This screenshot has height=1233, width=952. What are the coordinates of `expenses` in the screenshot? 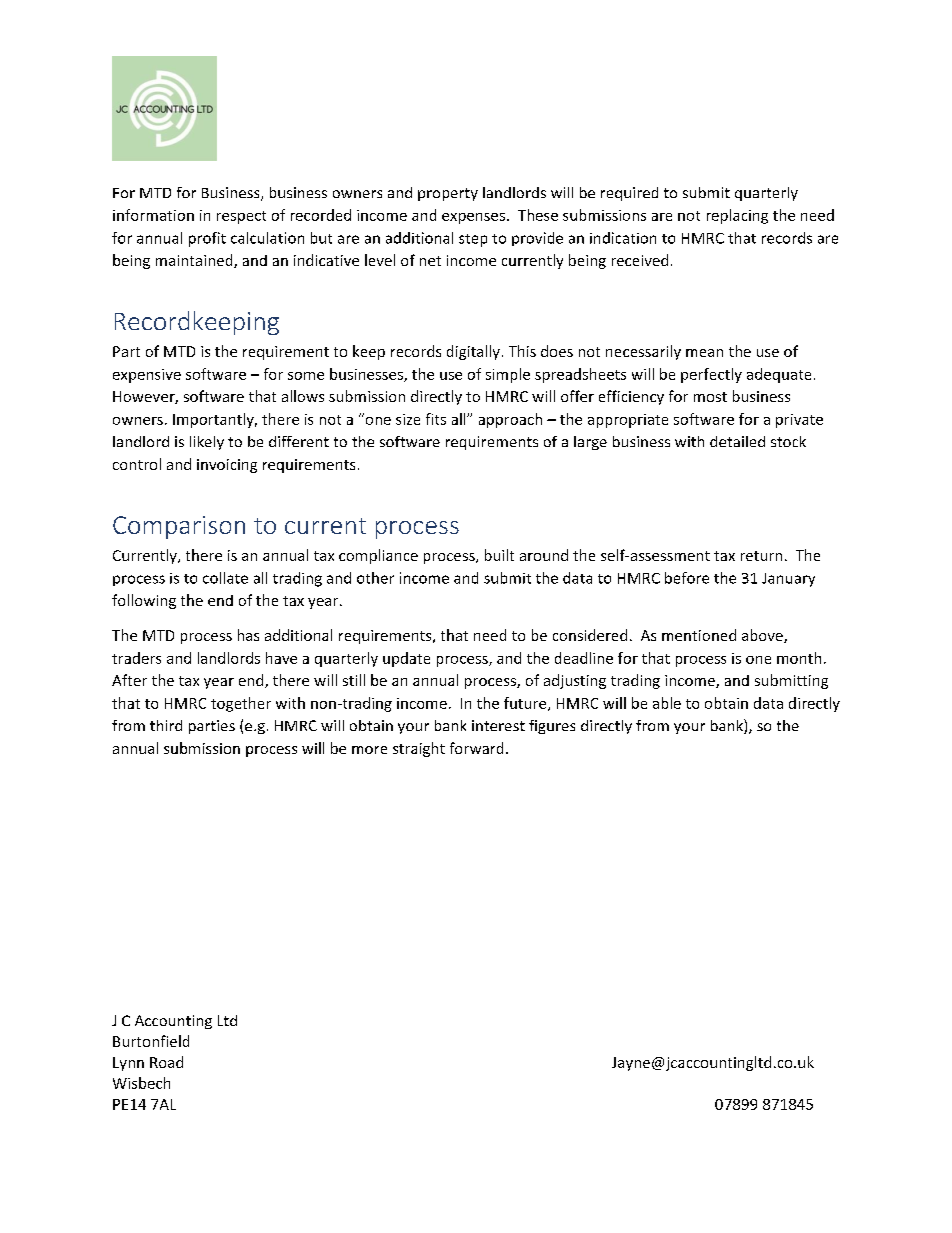 It's located at (473, 218).
